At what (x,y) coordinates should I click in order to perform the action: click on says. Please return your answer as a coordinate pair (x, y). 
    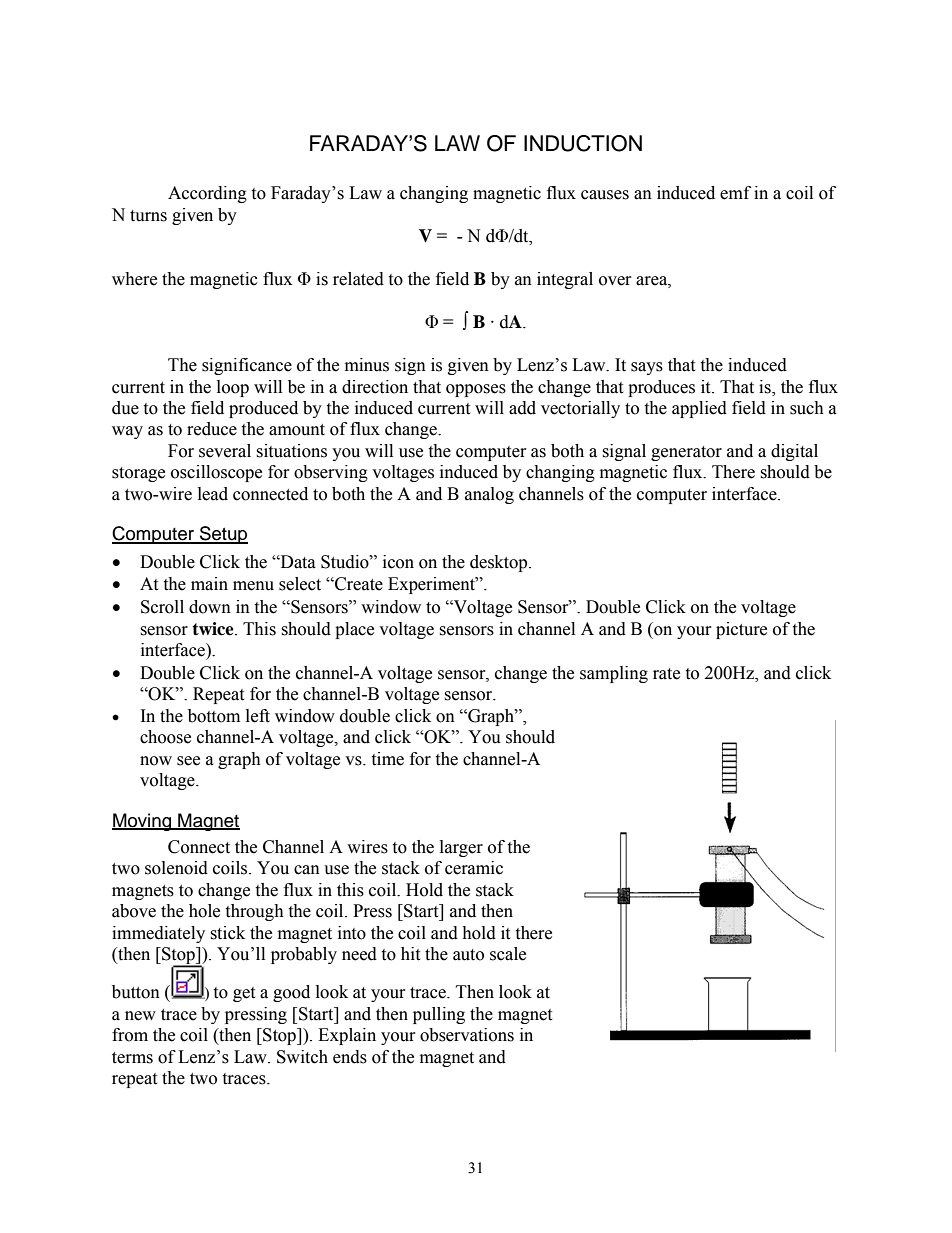
    Looking at the image, I should click on (647, 368).
